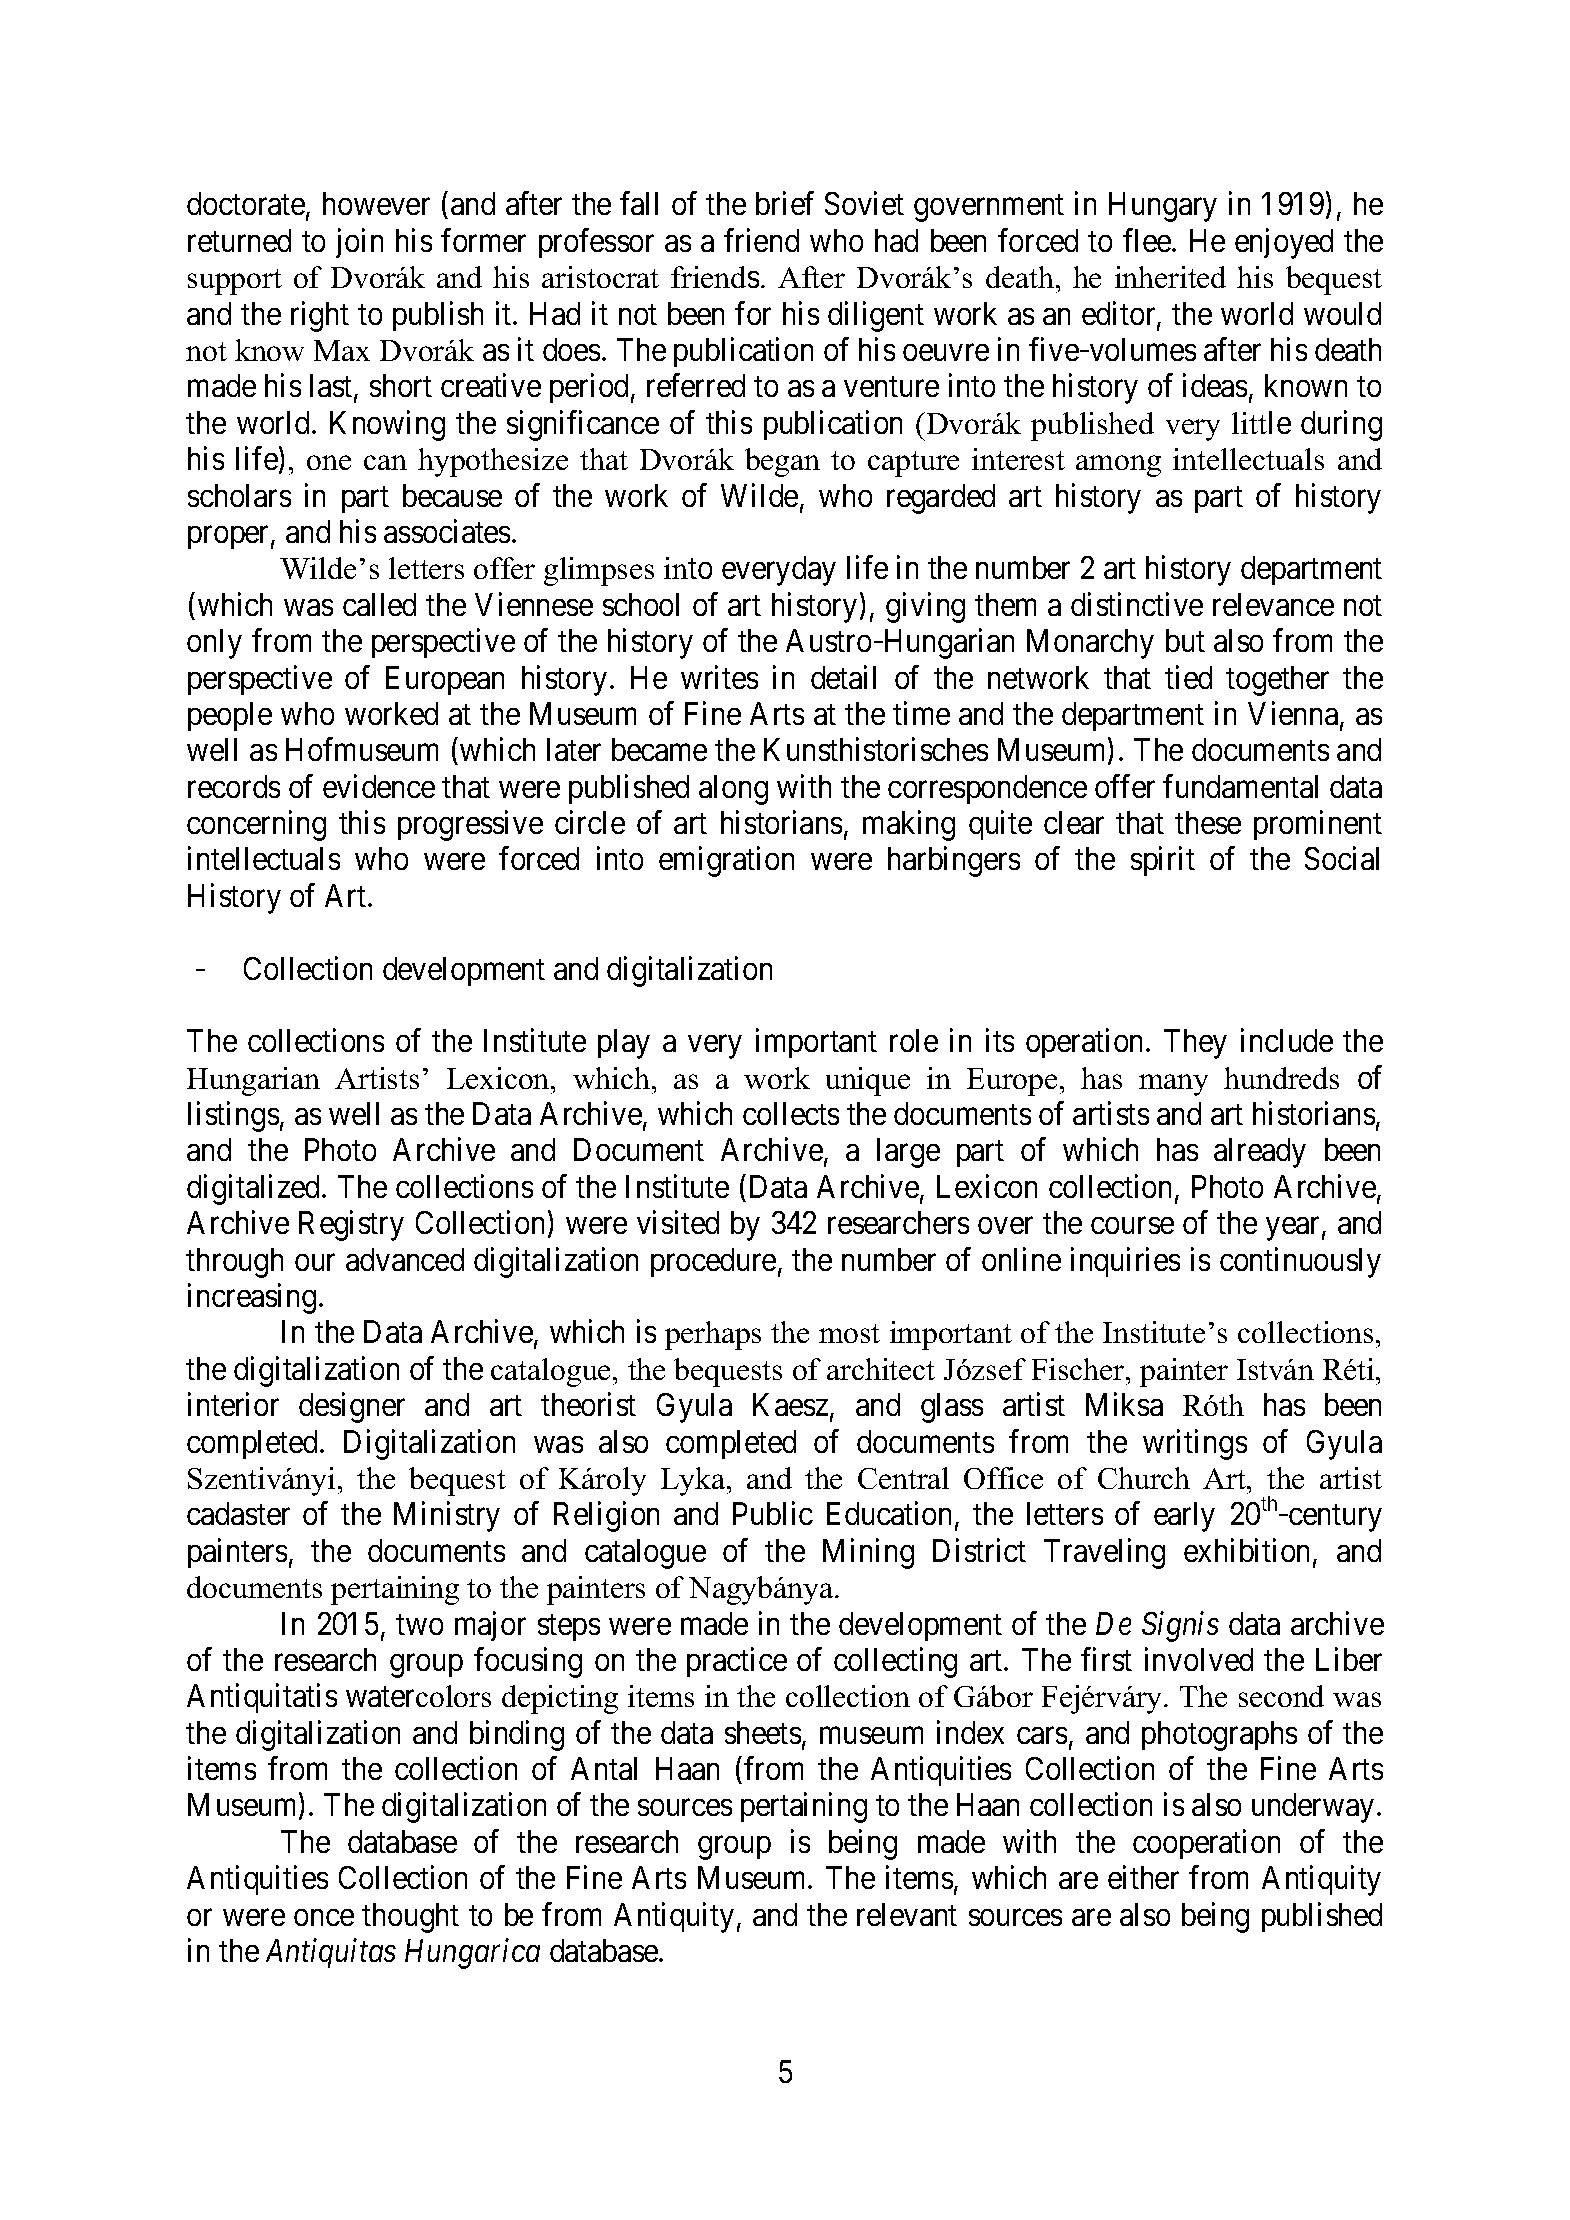 Image resolution: width=1570 pixels, height=2220 pixels. Describe the element at coordinates (785, 203) in the image. I see `brief` at that location.
